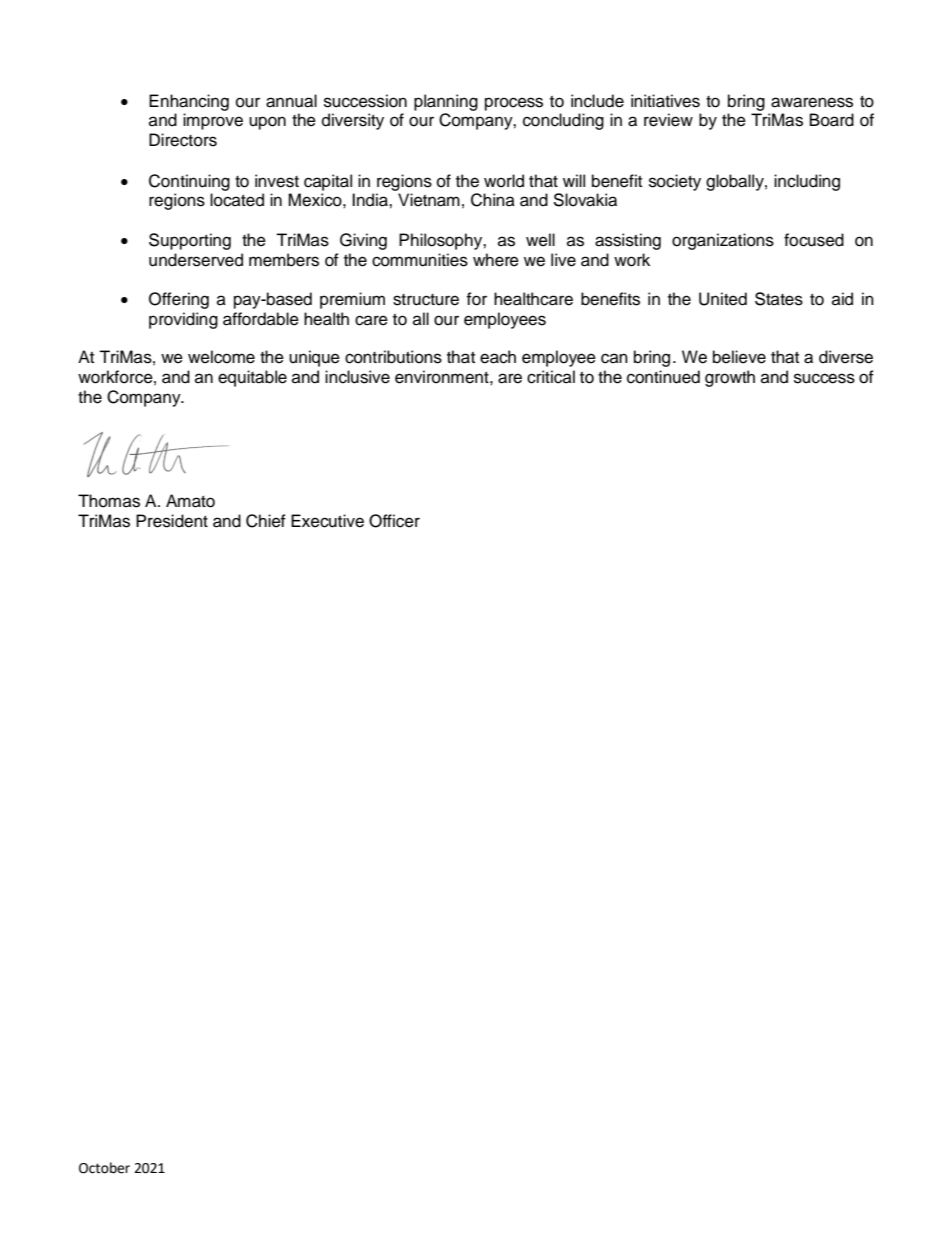 The width and height of the image is (952, 1233). I want to click on continued, so click(663, 377).
